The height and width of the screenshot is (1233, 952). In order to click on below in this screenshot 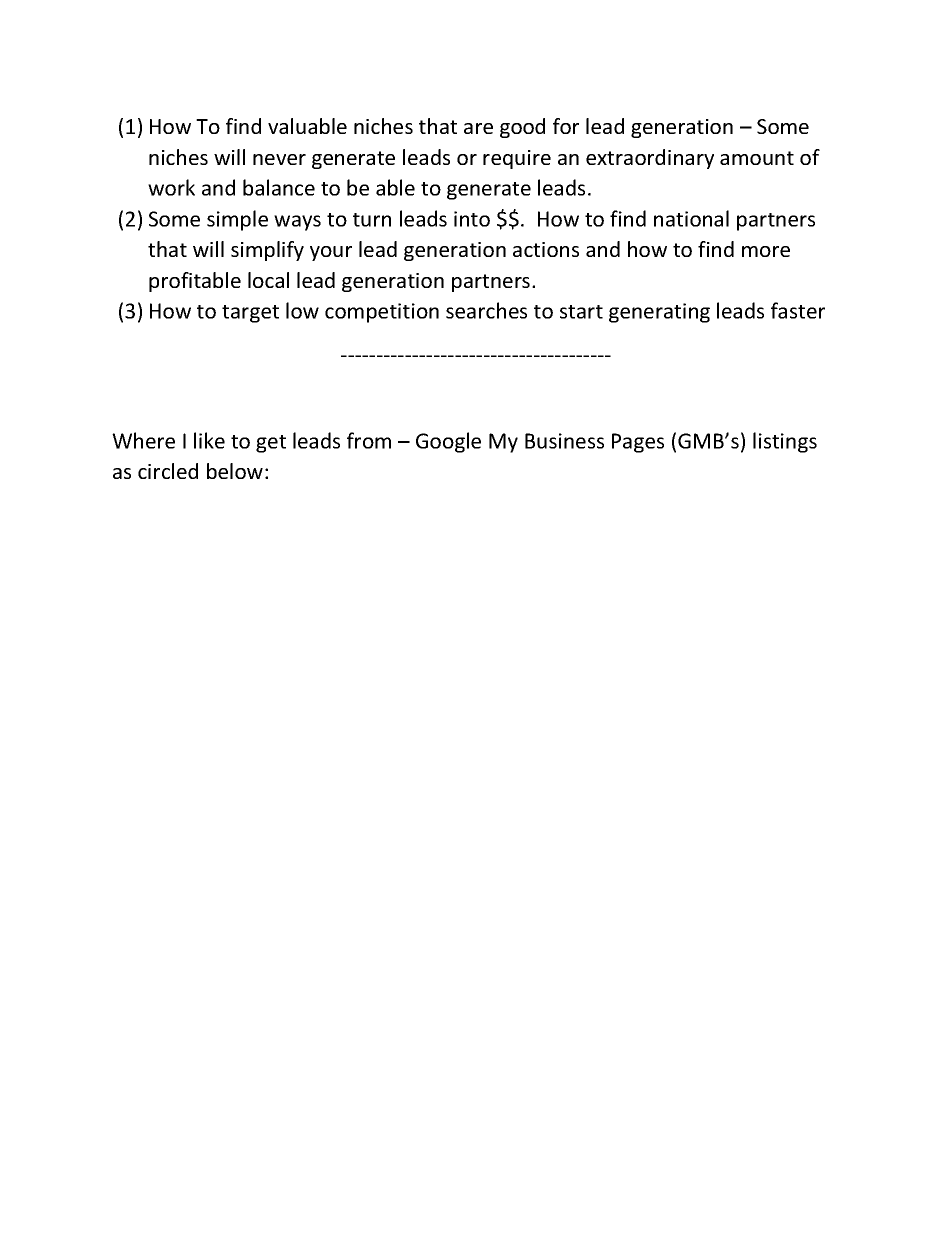, I will do `click(235, 471)`.
